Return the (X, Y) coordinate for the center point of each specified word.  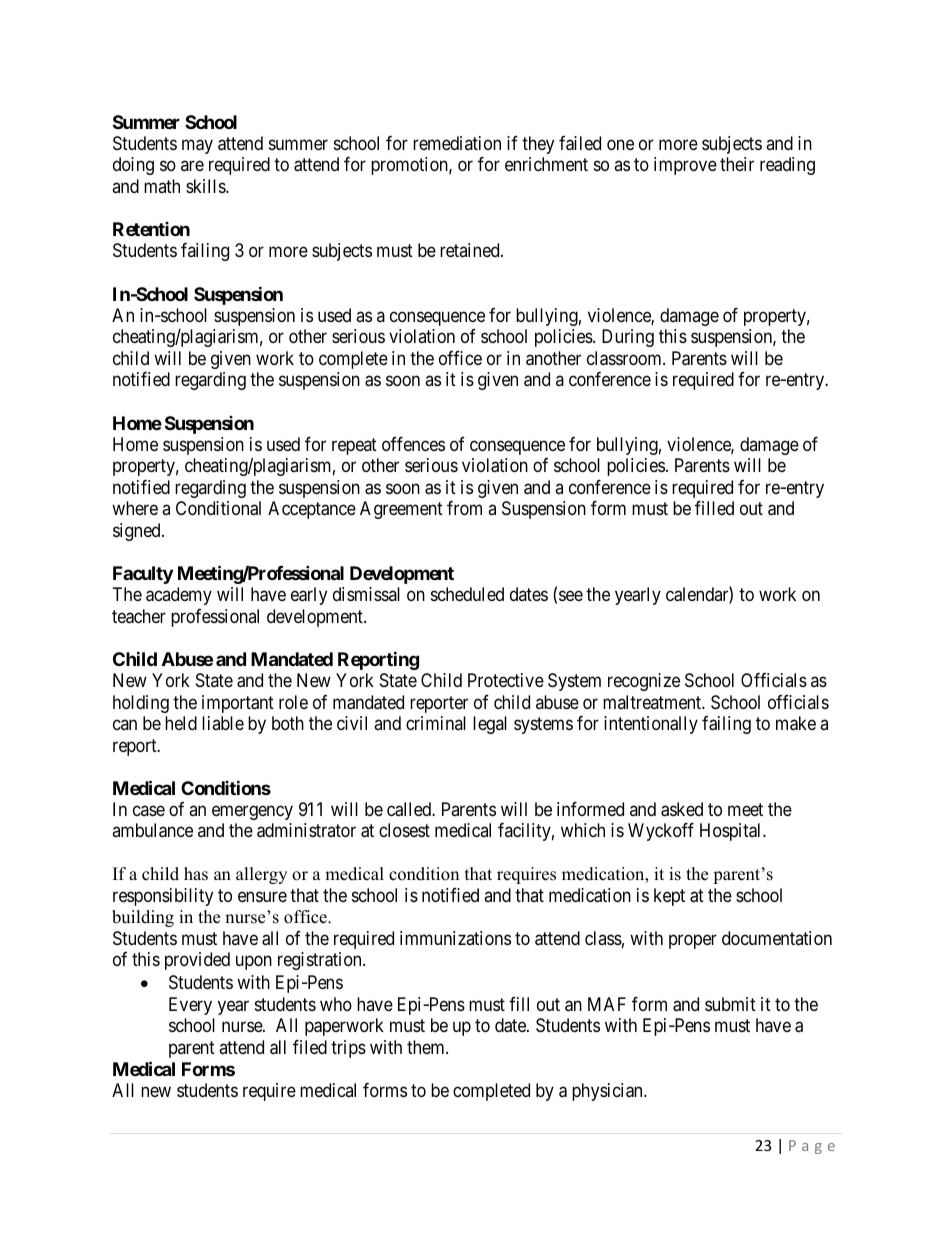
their (737, 164)
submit (730, 1004)
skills (206, 186)
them (427, 1047)
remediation (457, 143)
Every (190, 1006)
